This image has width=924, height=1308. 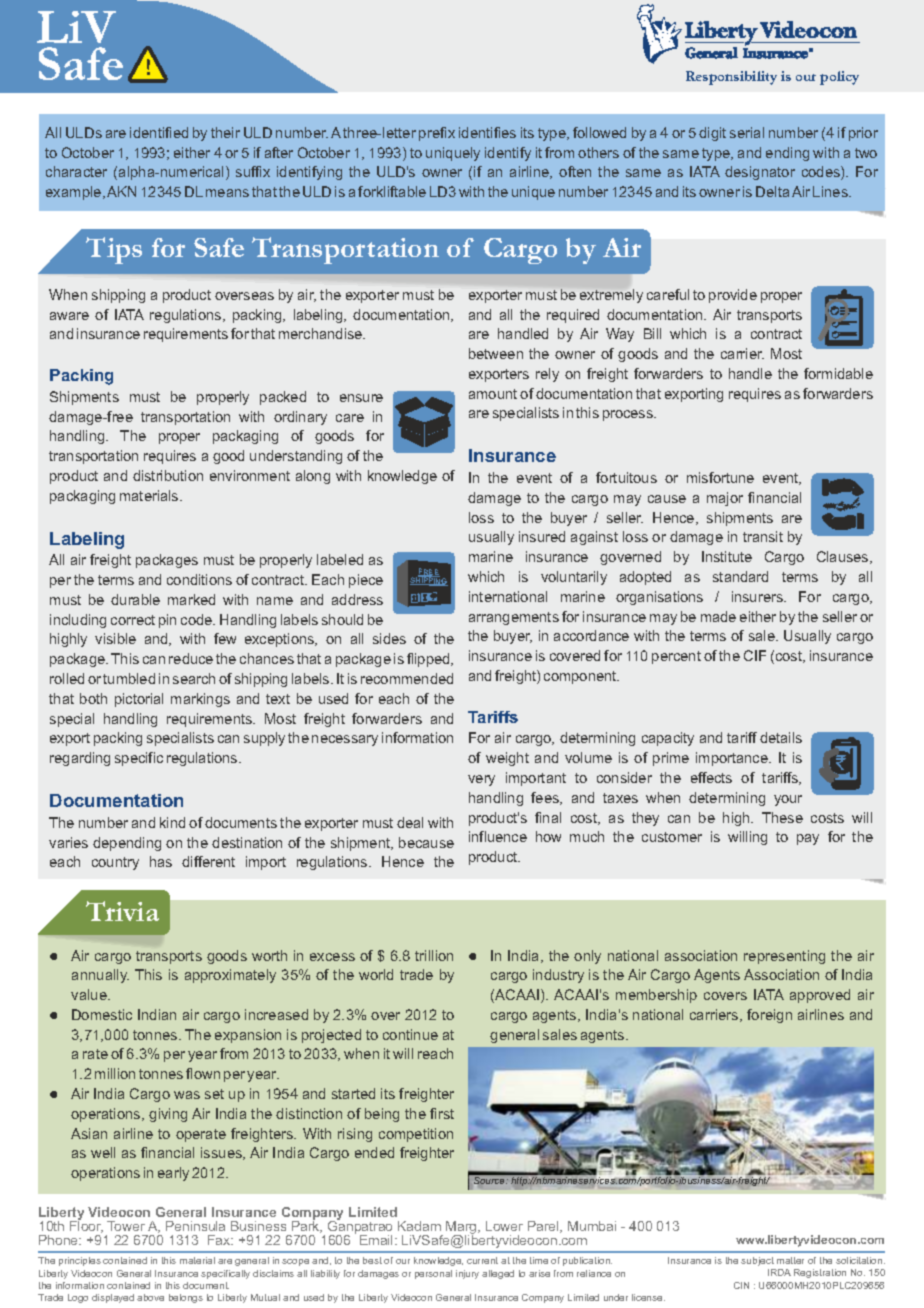 I want to click on flipped, so click(x=429, y=660).
